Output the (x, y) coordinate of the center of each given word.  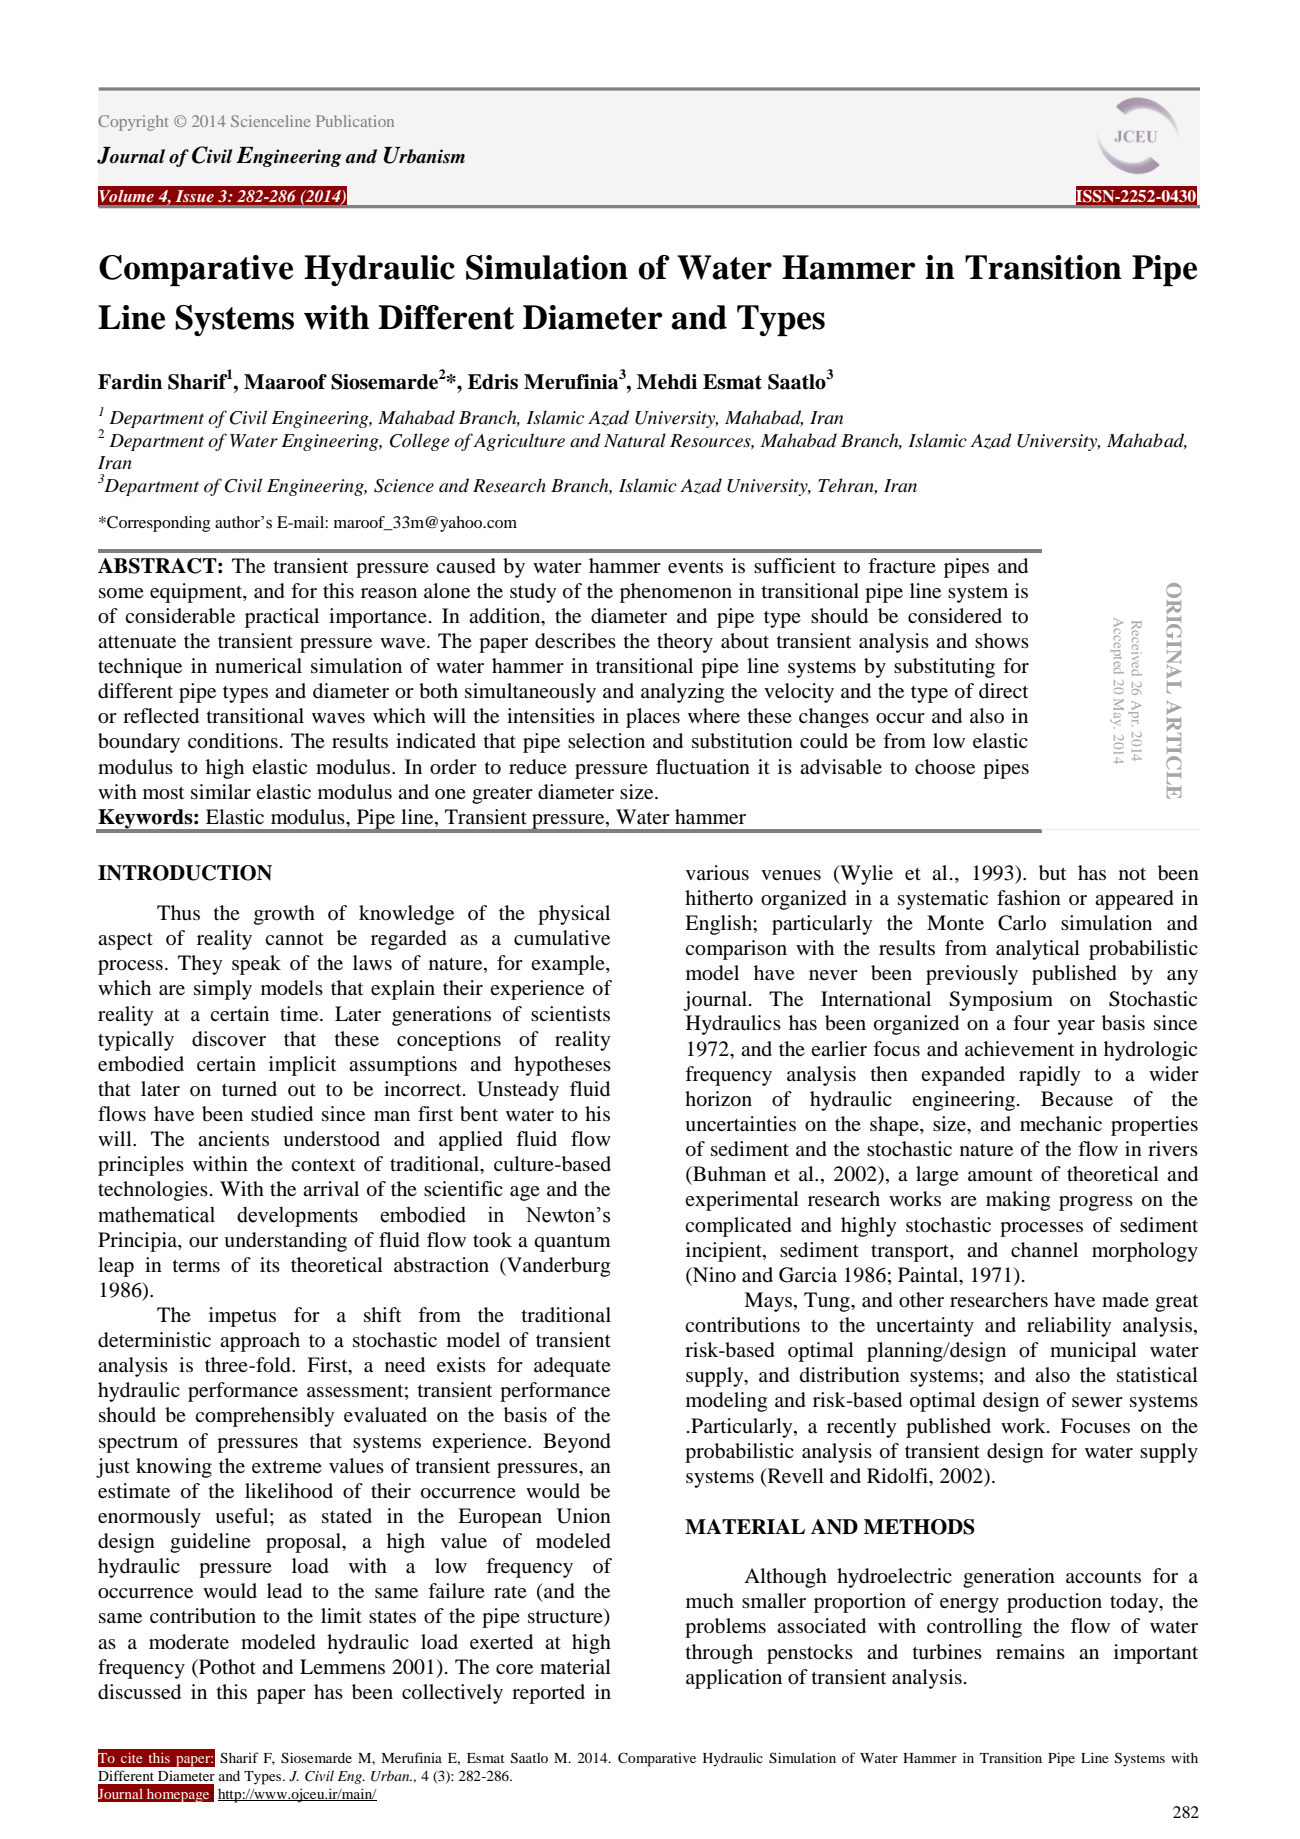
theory (685, 643)
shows (1002, 641)
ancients (233, 1138)
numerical (258, 665)
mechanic (1061, 1123)
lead (284, 1591)
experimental (742, 1201)
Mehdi (667, 382)
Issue (195, 196)
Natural (635, 440)
